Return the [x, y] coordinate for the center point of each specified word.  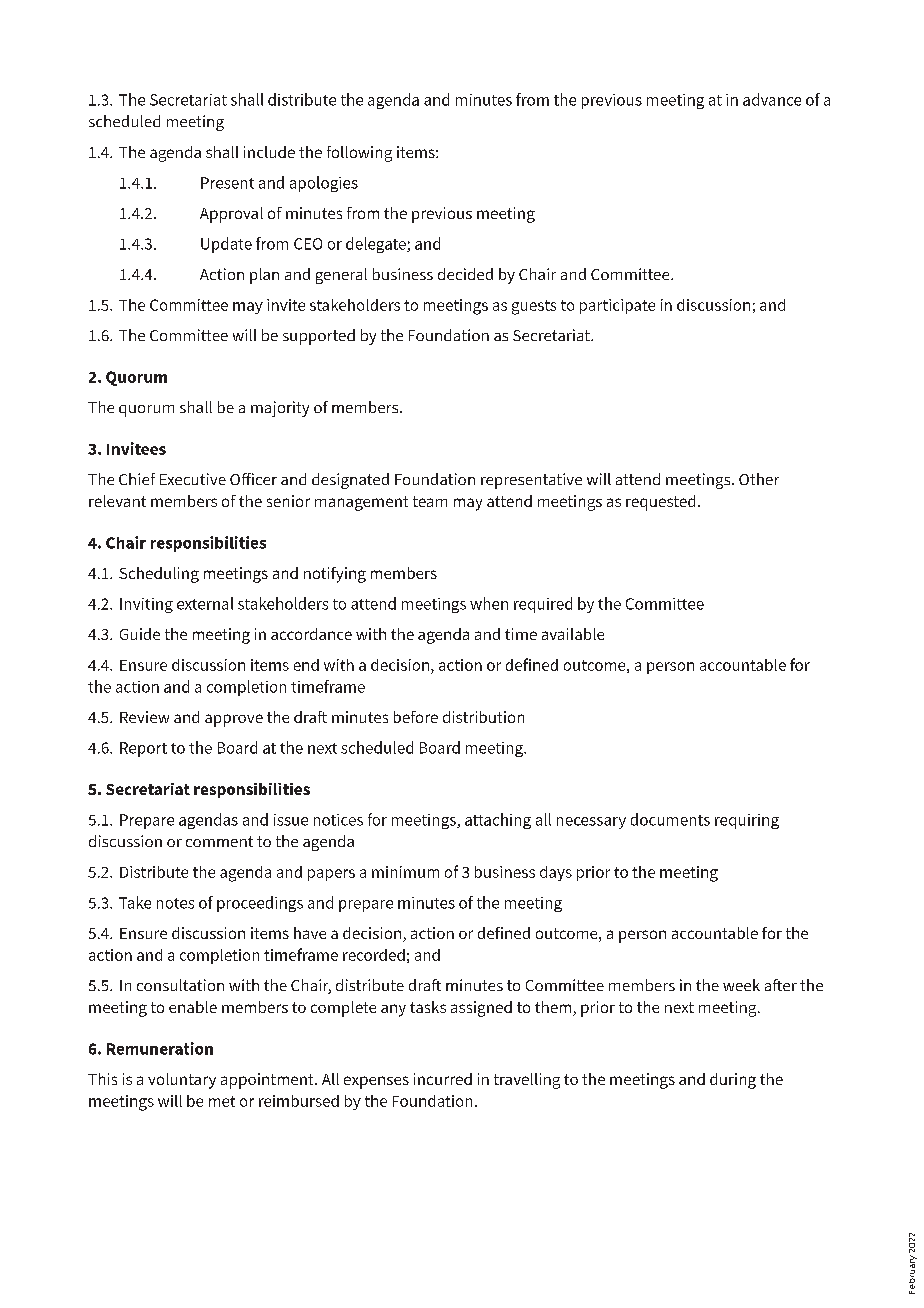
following [359, 154]
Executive [193, 479]
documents [670, 819]
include [269, 152]
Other [759, 479]
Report [143, 749]
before [416, 717]
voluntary [182, 1081]
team [430, 501]
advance [772, 99]
